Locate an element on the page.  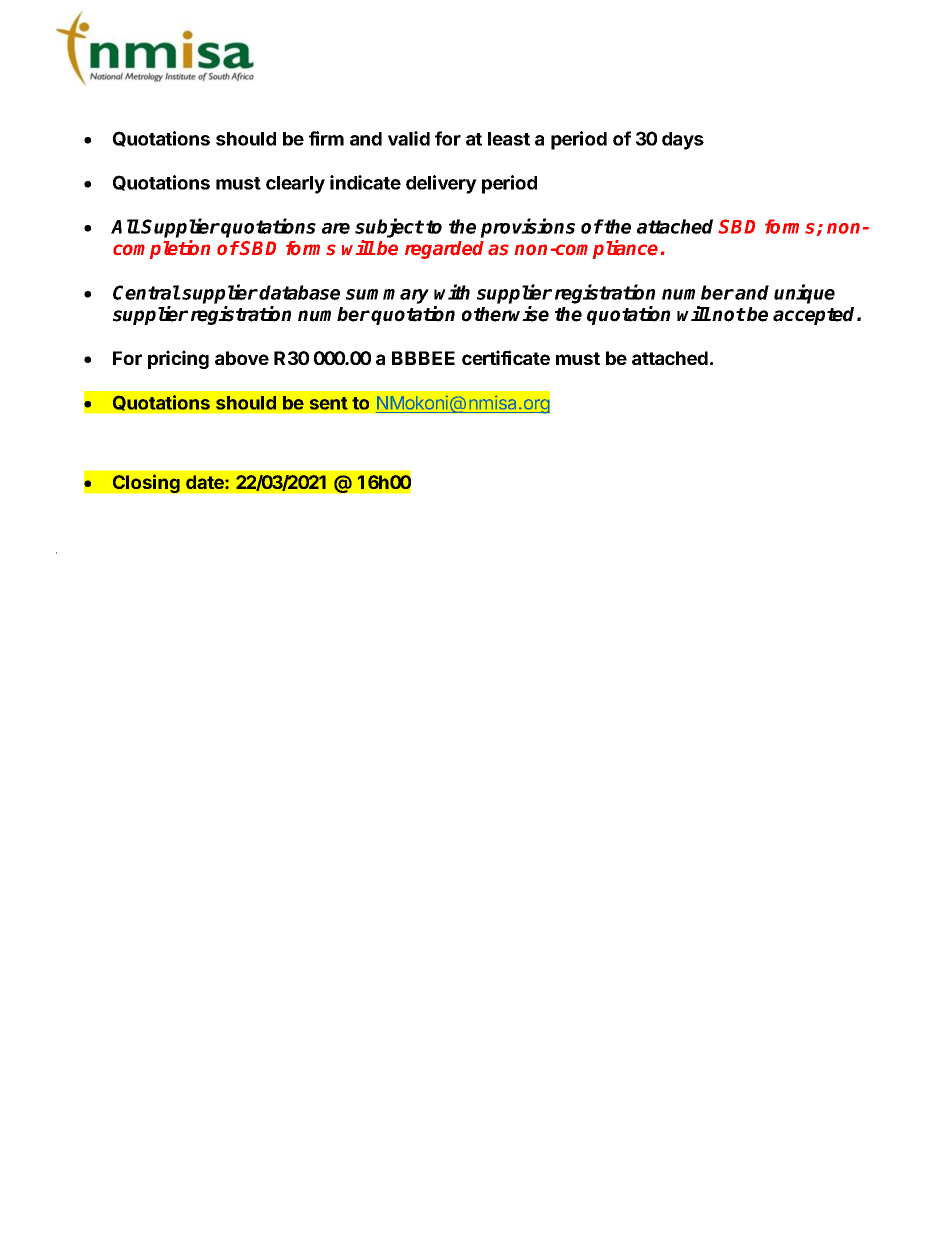
otherwise is located at coordinates (505, 314).
